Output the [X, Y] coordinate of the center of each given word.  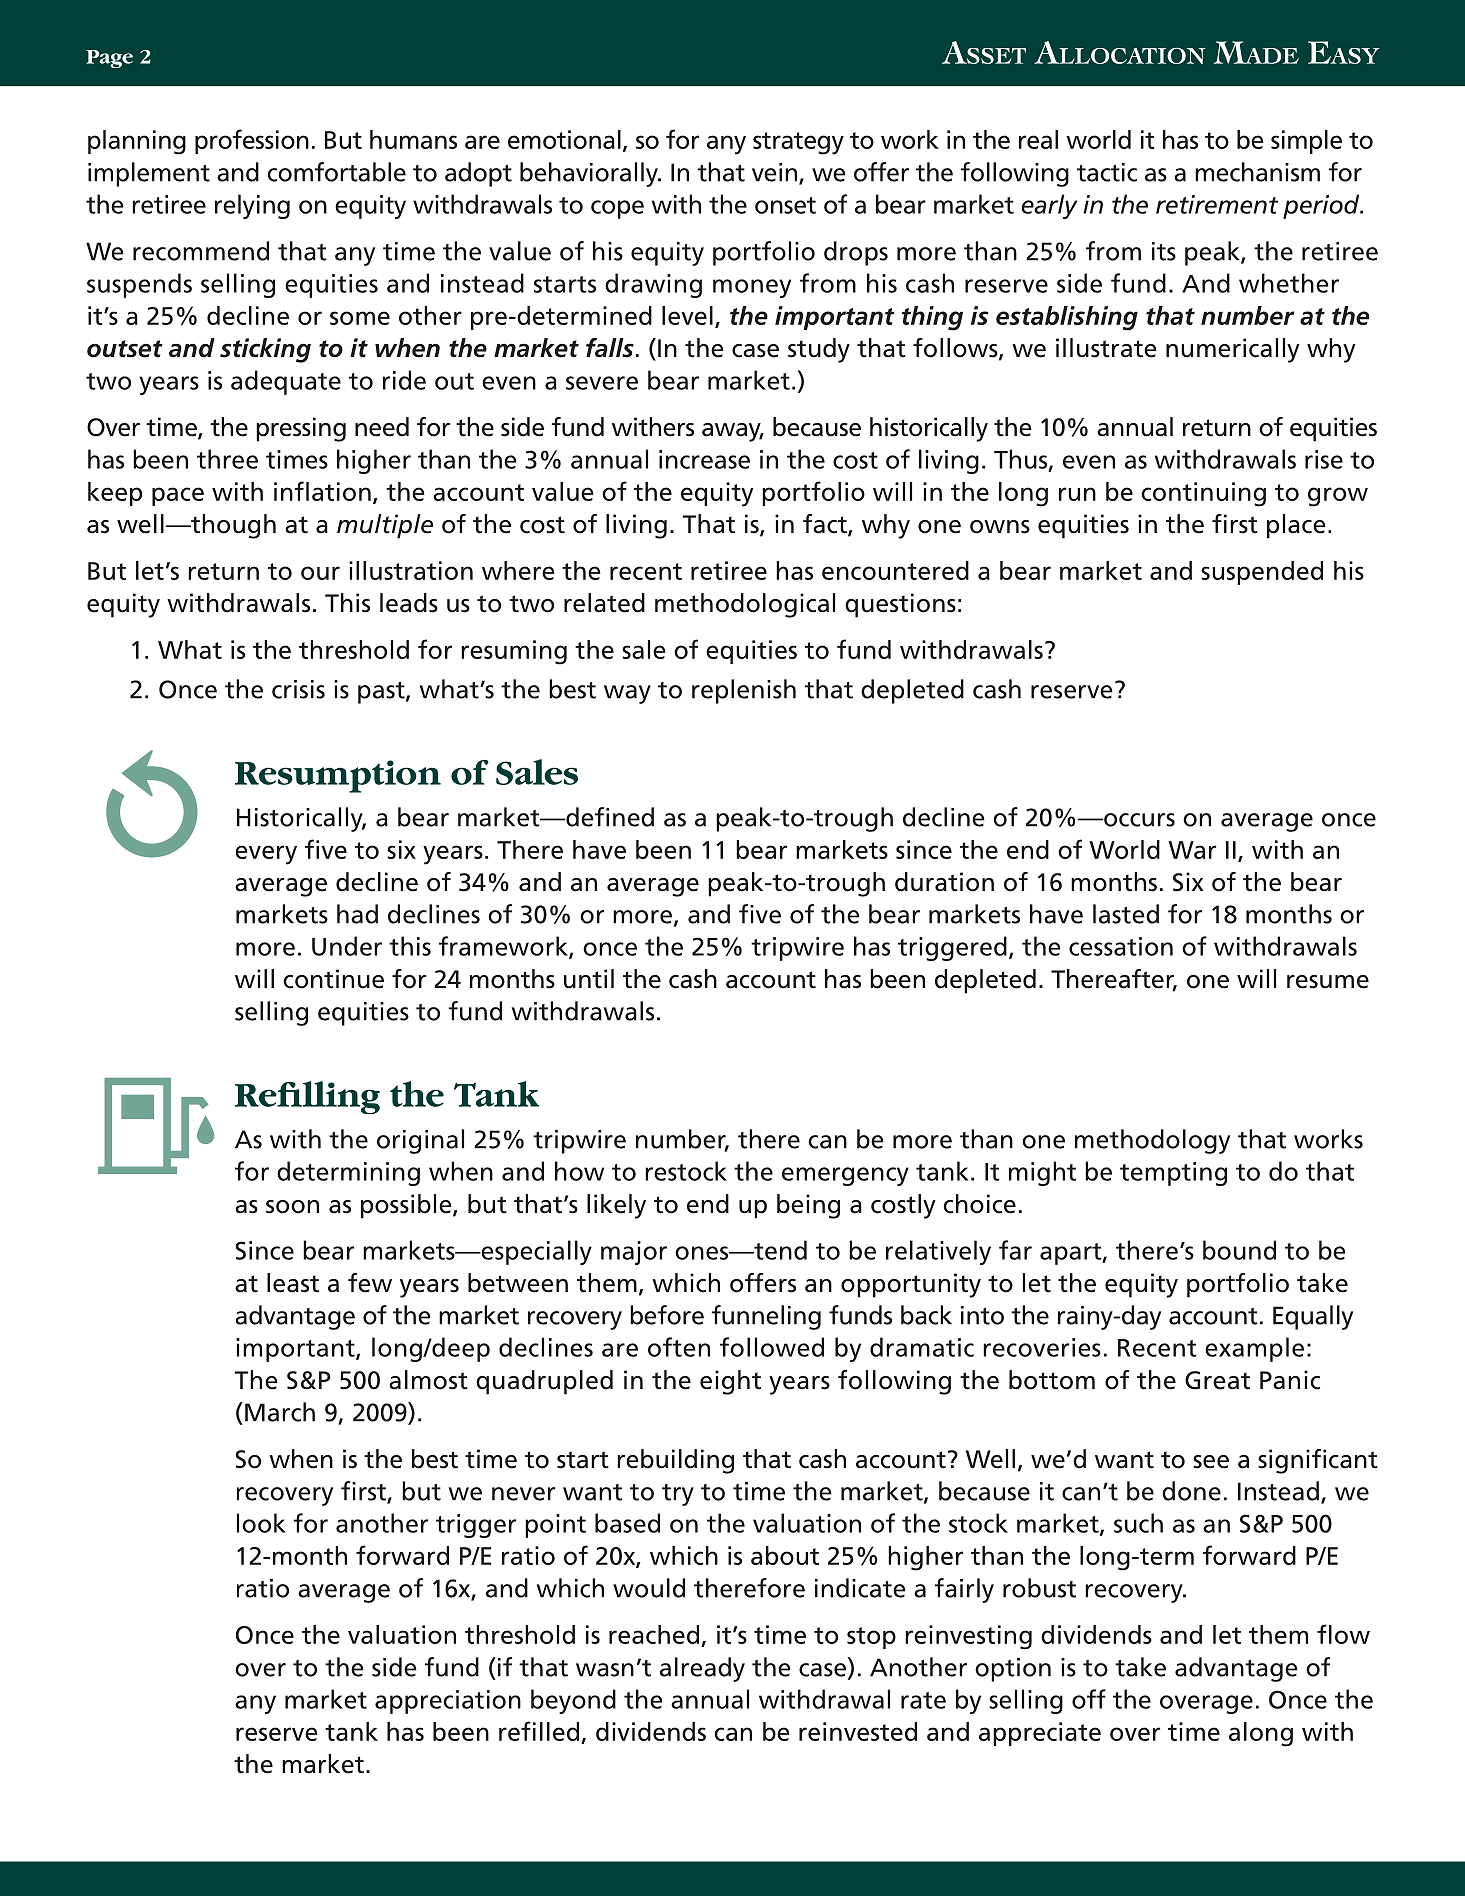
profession [252, 141]
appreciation [448, 1702]
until [589, 979]
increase [704, 459]
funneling [766, 1317]
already [702, 1669]
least [293, 1283]
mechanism [1257, 172]
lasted [1126, 914]
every [266, 855]
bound [1239, 1250]
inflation [322, 491]
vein [776, 173]
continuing [1203, 494]
